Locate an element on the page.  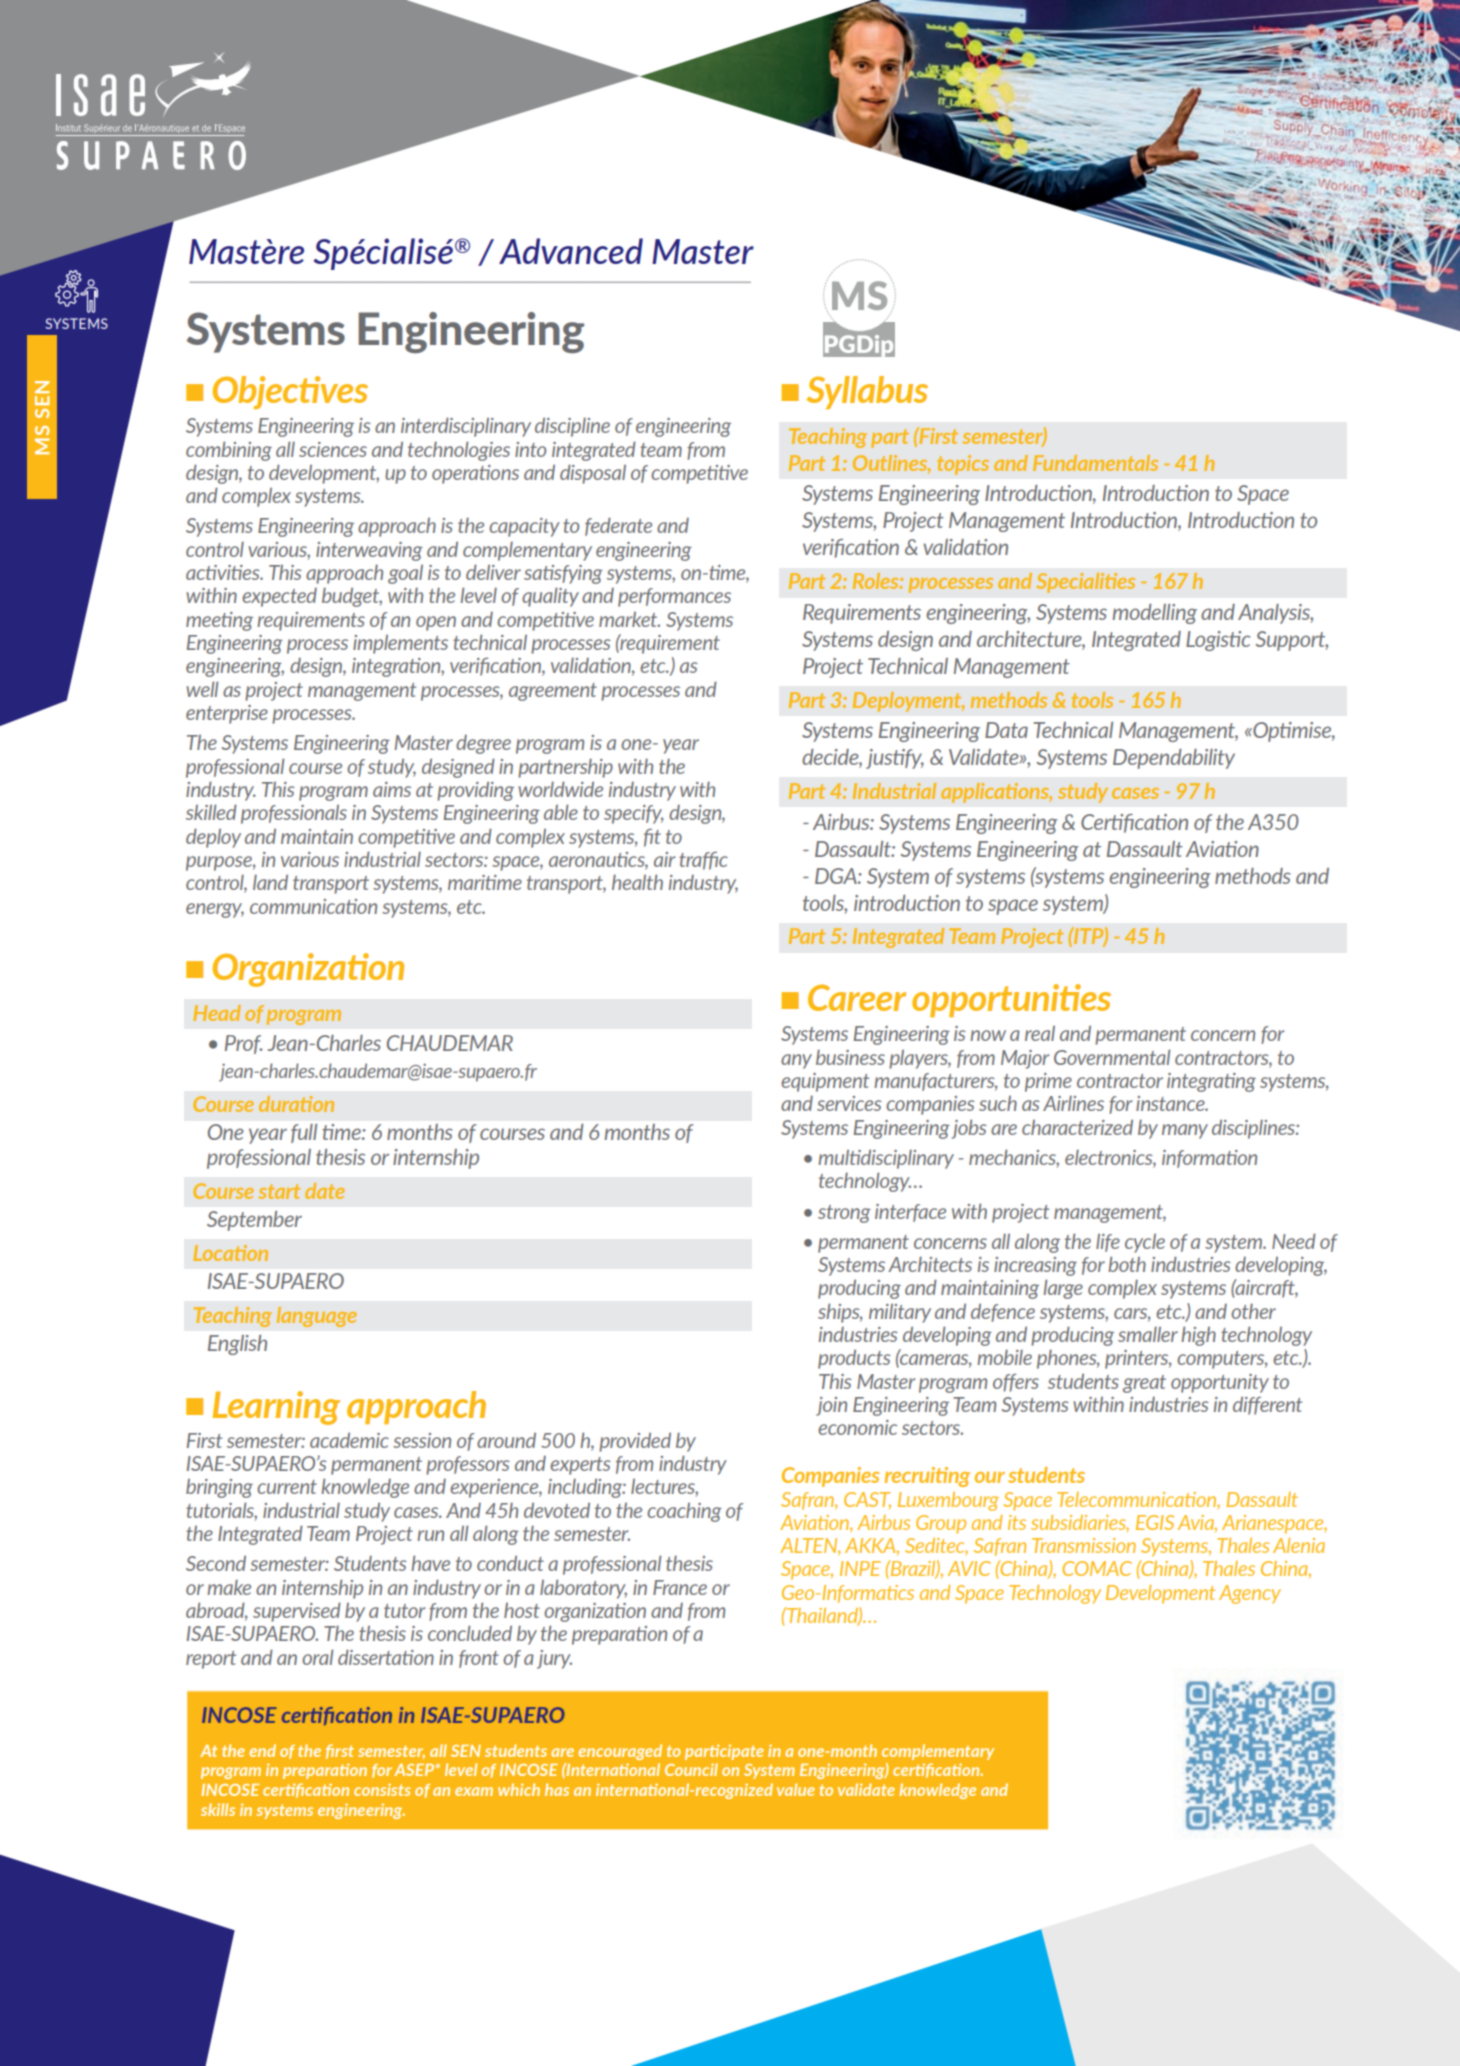
Logistic is located at coordinates (1218, 641).
